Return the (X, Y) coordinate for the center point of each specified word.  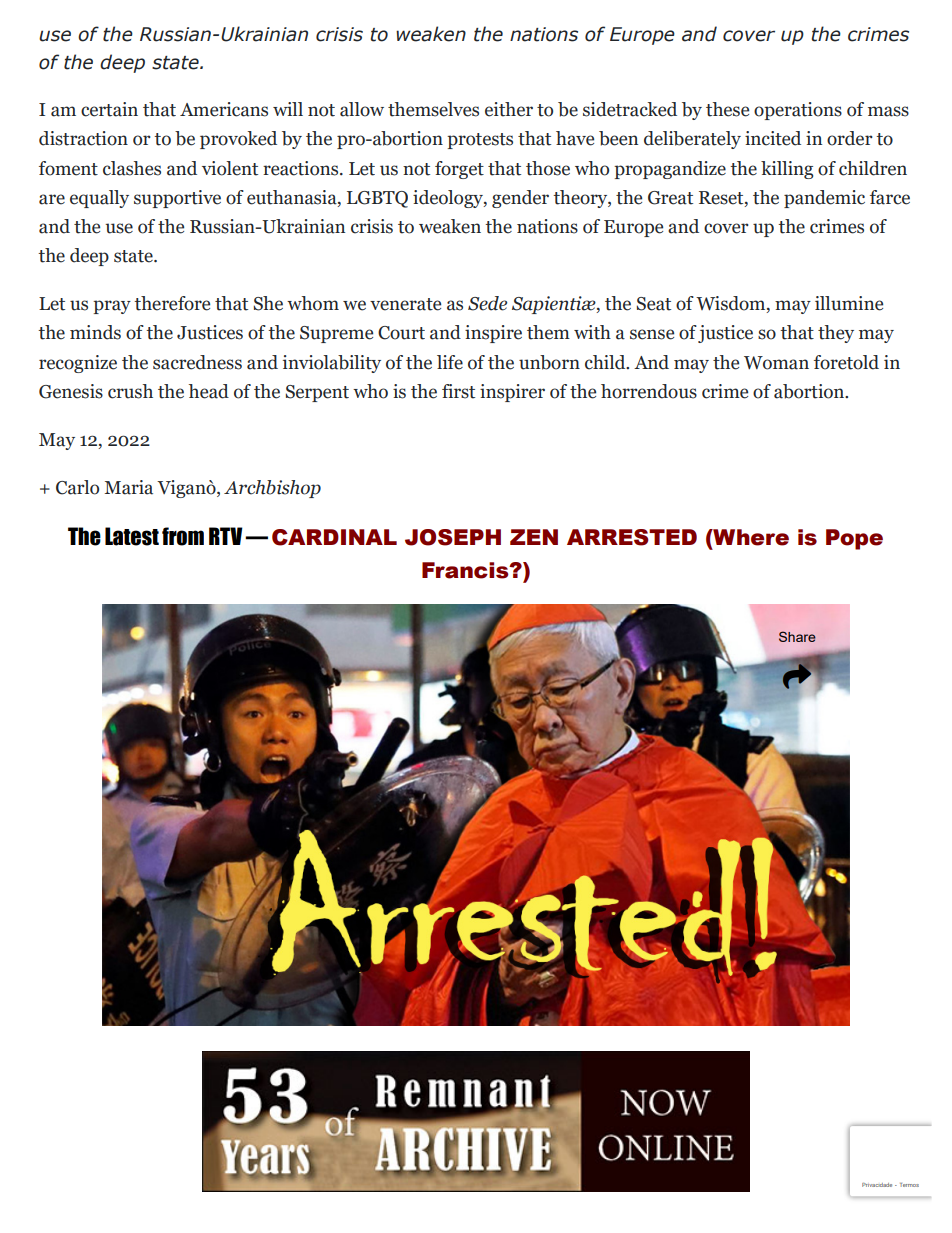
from (183, 536)
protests (480, 141)
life (450, 362)
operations (798, 111)
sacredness (197, 362)
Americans (224, 109)
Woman (776, 363)
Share (797, 636)
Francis (466, 570)
